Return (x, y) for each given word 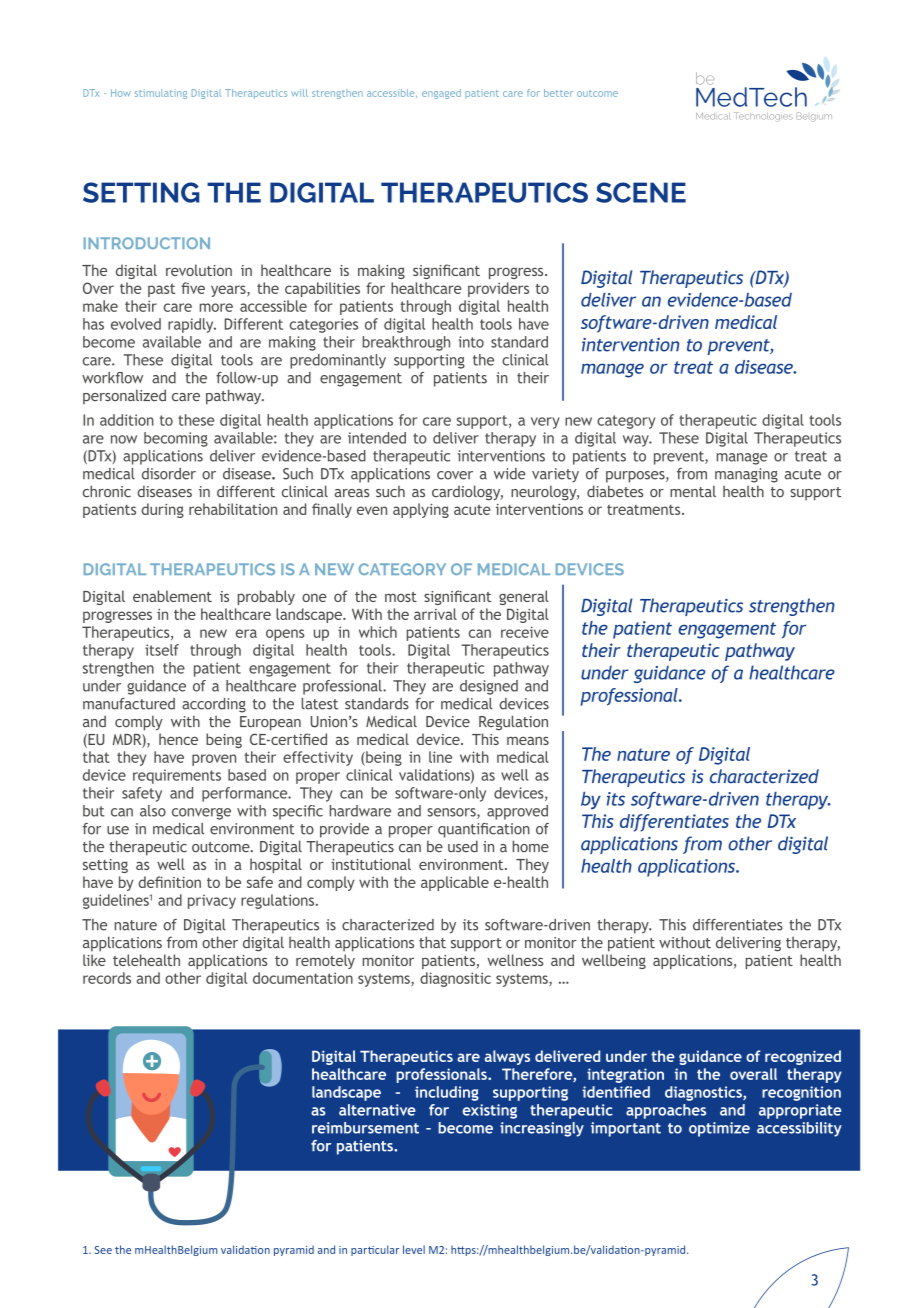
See (103, 1250)
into (471, 342)
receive (525, 632)
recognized (803, 1057)
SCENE (641, 192)
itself (162, 650)
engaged (441, 94)
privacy (212, 902)
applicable (455, 883)
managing (746, 475)
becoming (176, 439)
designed (489, 687)
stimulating (161, 94)
